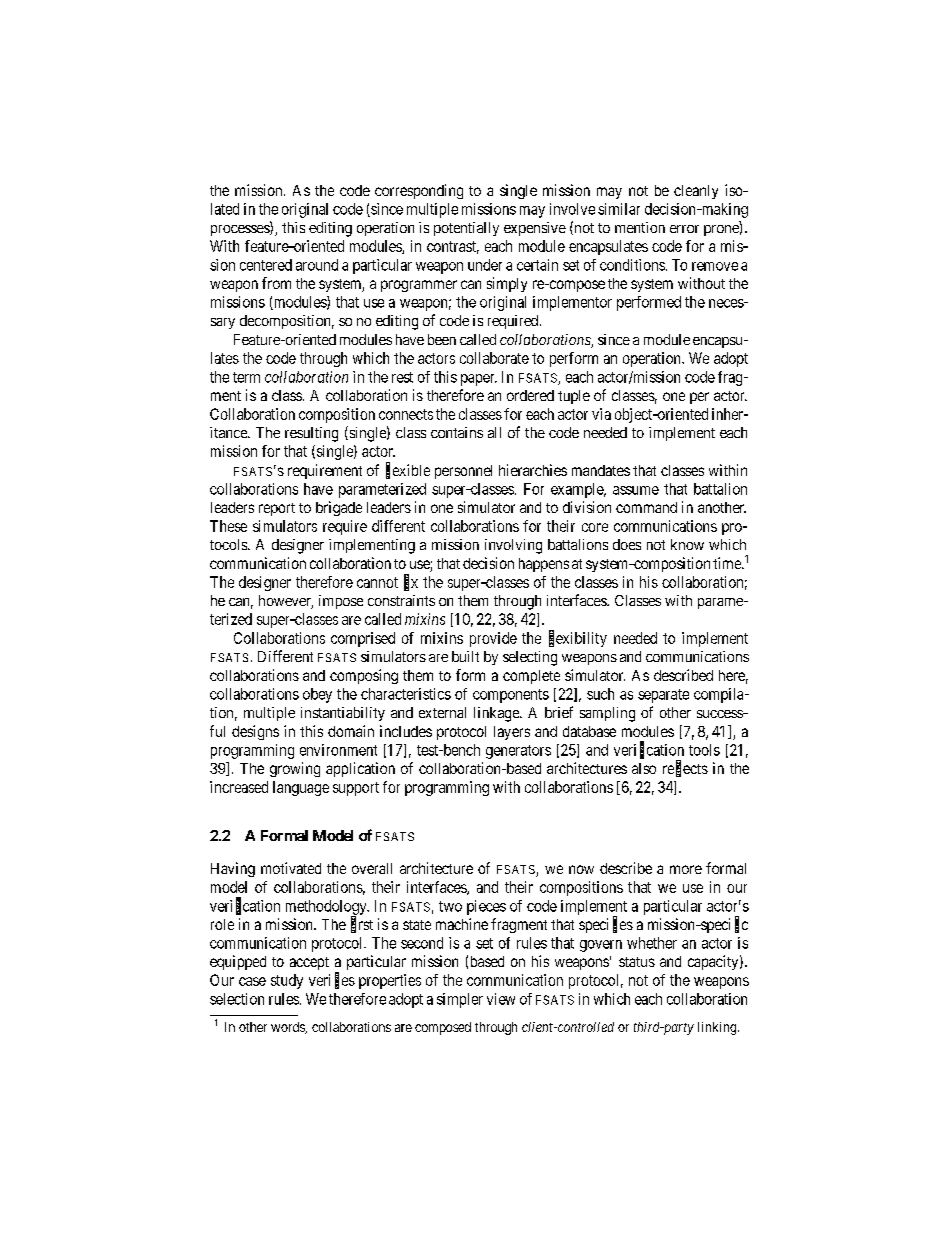  Describe the element at coordinates (627, 544) in the screenshot. I see `does` at that location.
